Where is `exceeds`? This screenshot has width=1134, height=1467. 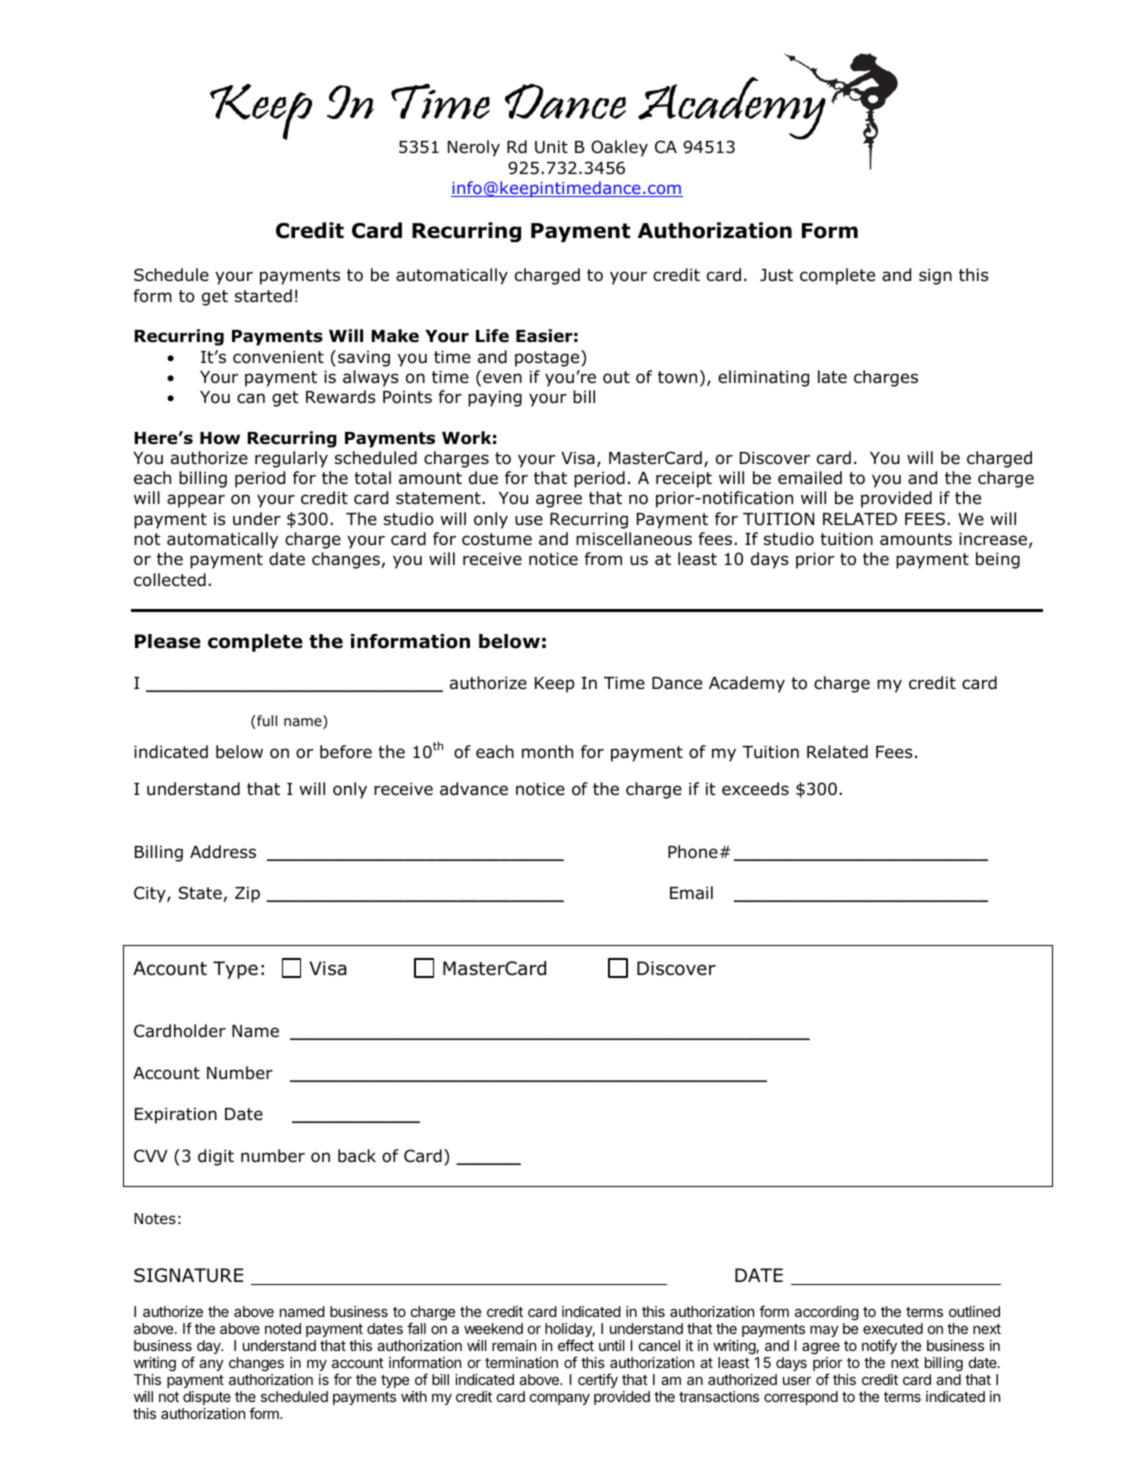
exceeds is located at coordinates (755, 789).
